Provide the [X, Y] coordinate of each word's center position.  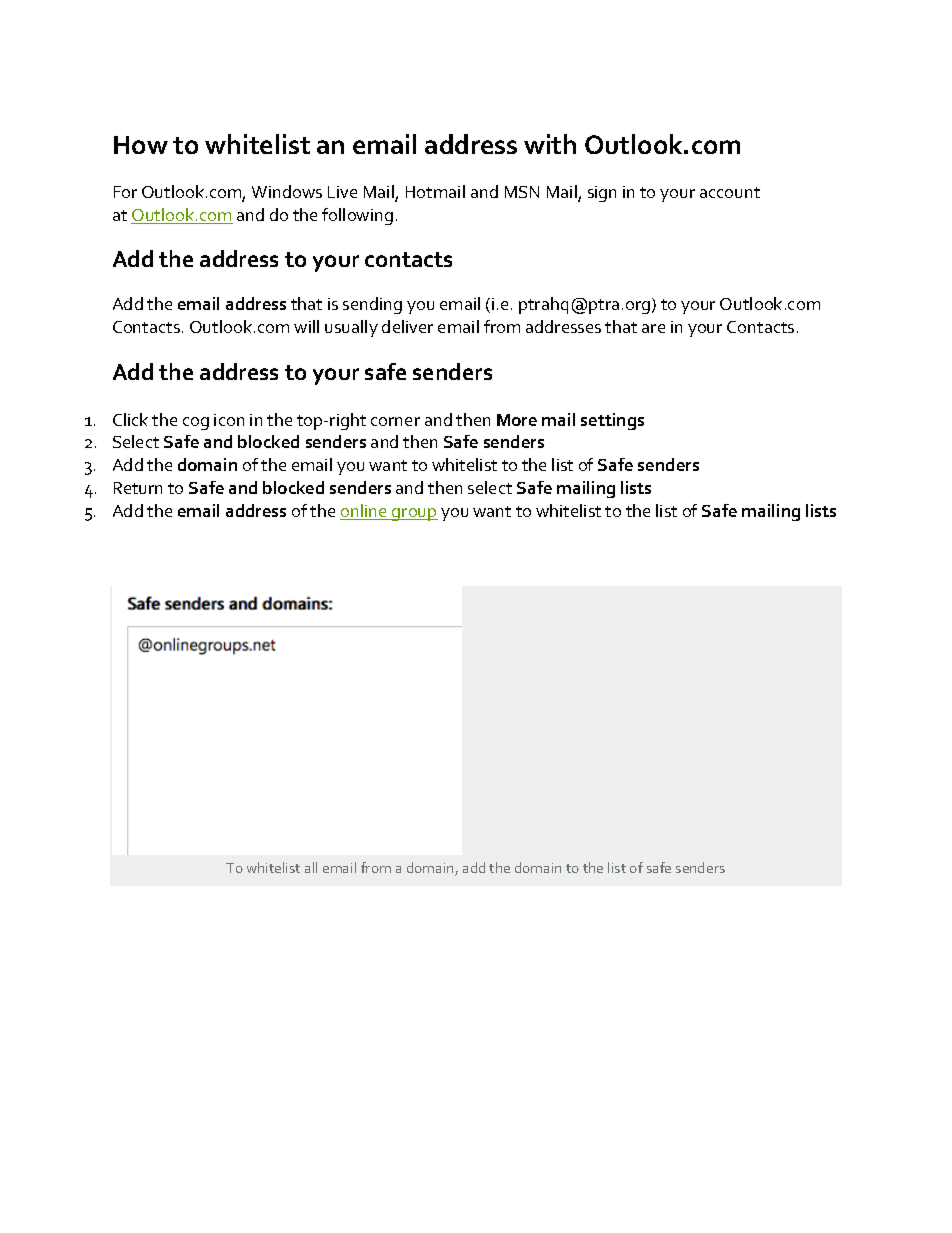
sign [602, 194]
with [550, 144]
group [414, 514]
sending [372, 305]
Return [138, 488]
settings [612, 421]
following [357, 216]
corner [395, 421]
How [141, 145]
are [653, 328]
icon [229, 420]
